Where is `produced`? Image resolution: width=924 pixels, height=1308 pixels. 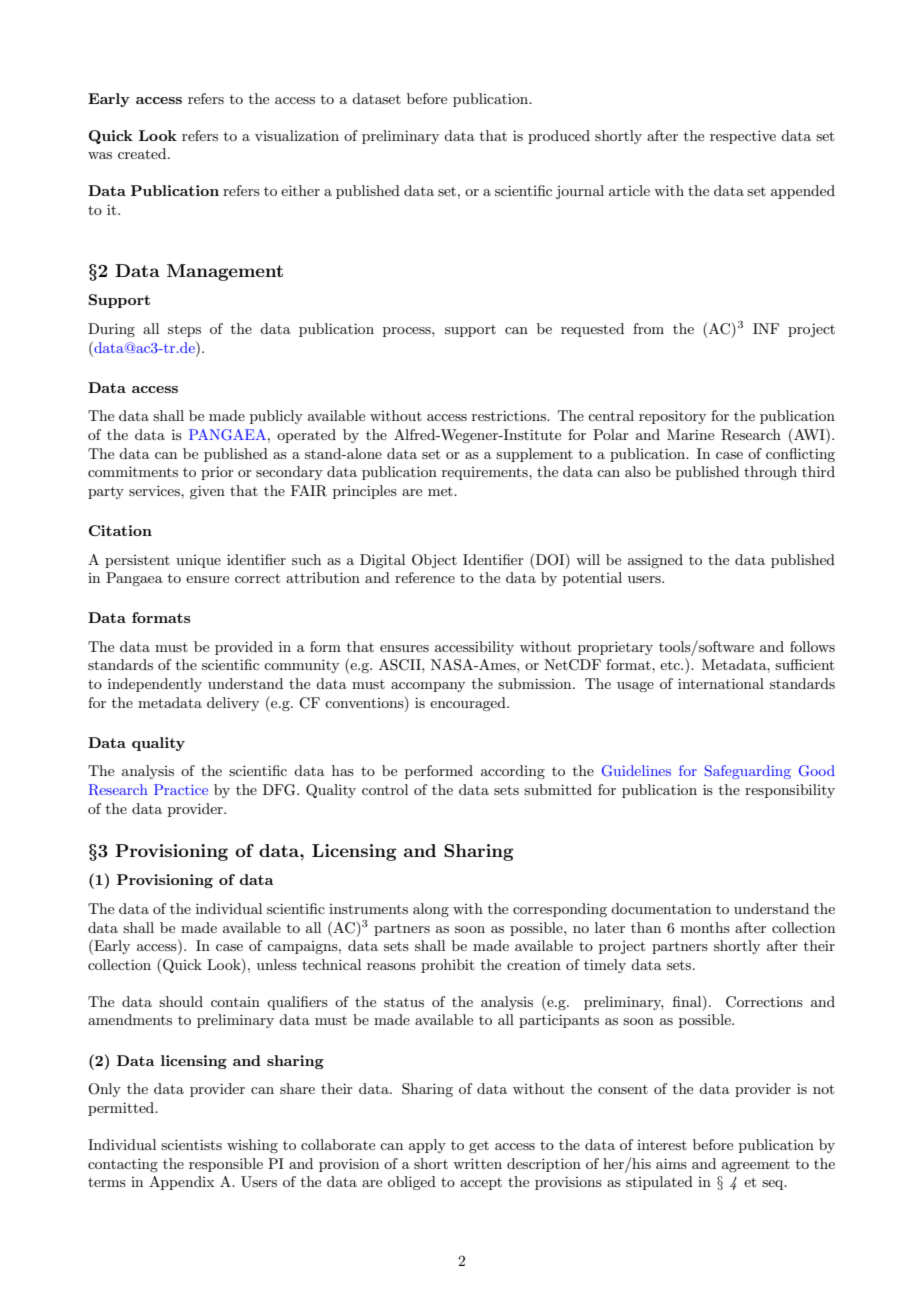
produced is located at coordinates (559, 137).
